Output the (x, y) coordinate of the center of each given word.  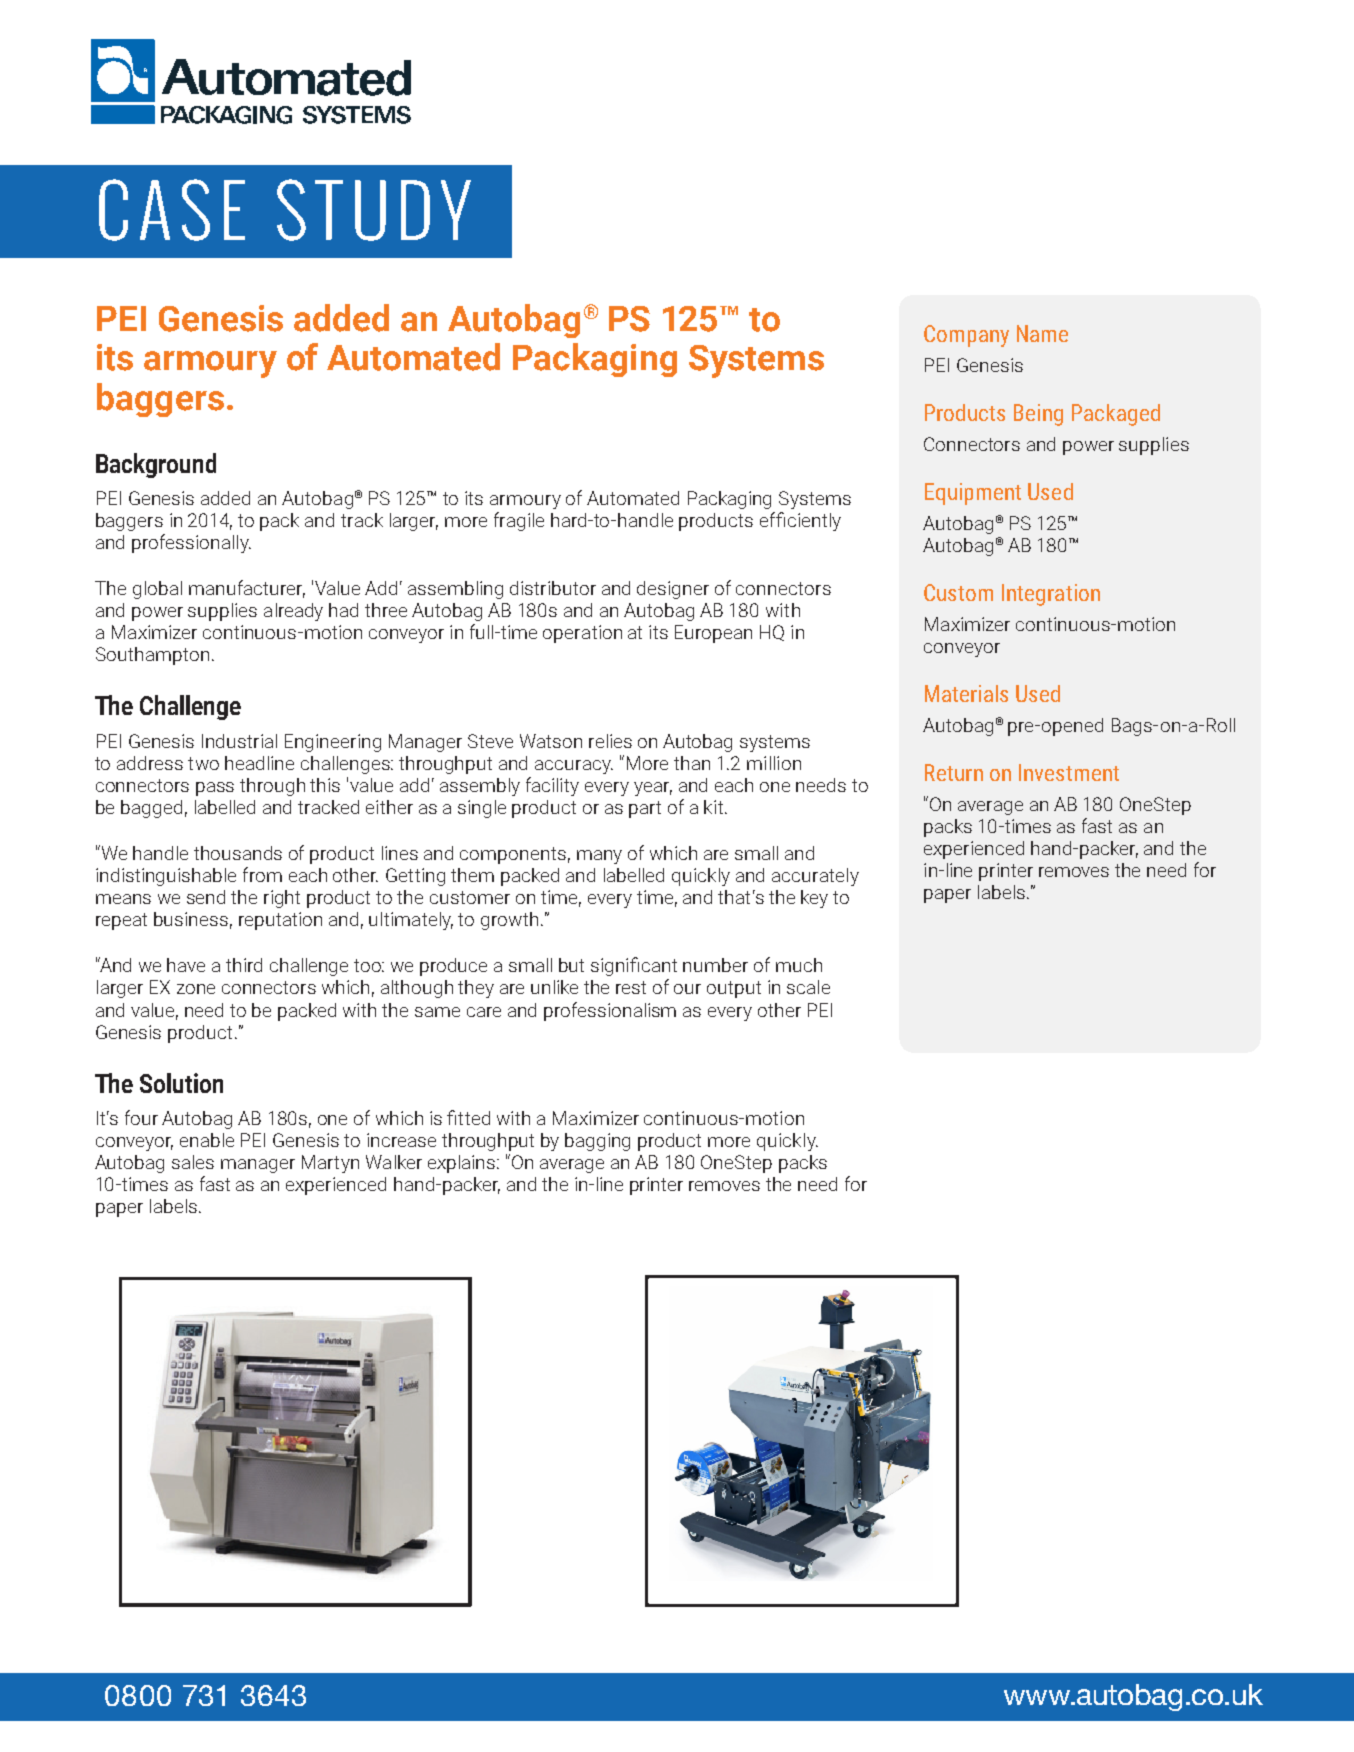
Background (156, 465)
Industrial (239, 741)
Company (966, 336)
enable (207, 1140)
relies (610, 741)
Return (954, 772)
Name (1042, 333)
